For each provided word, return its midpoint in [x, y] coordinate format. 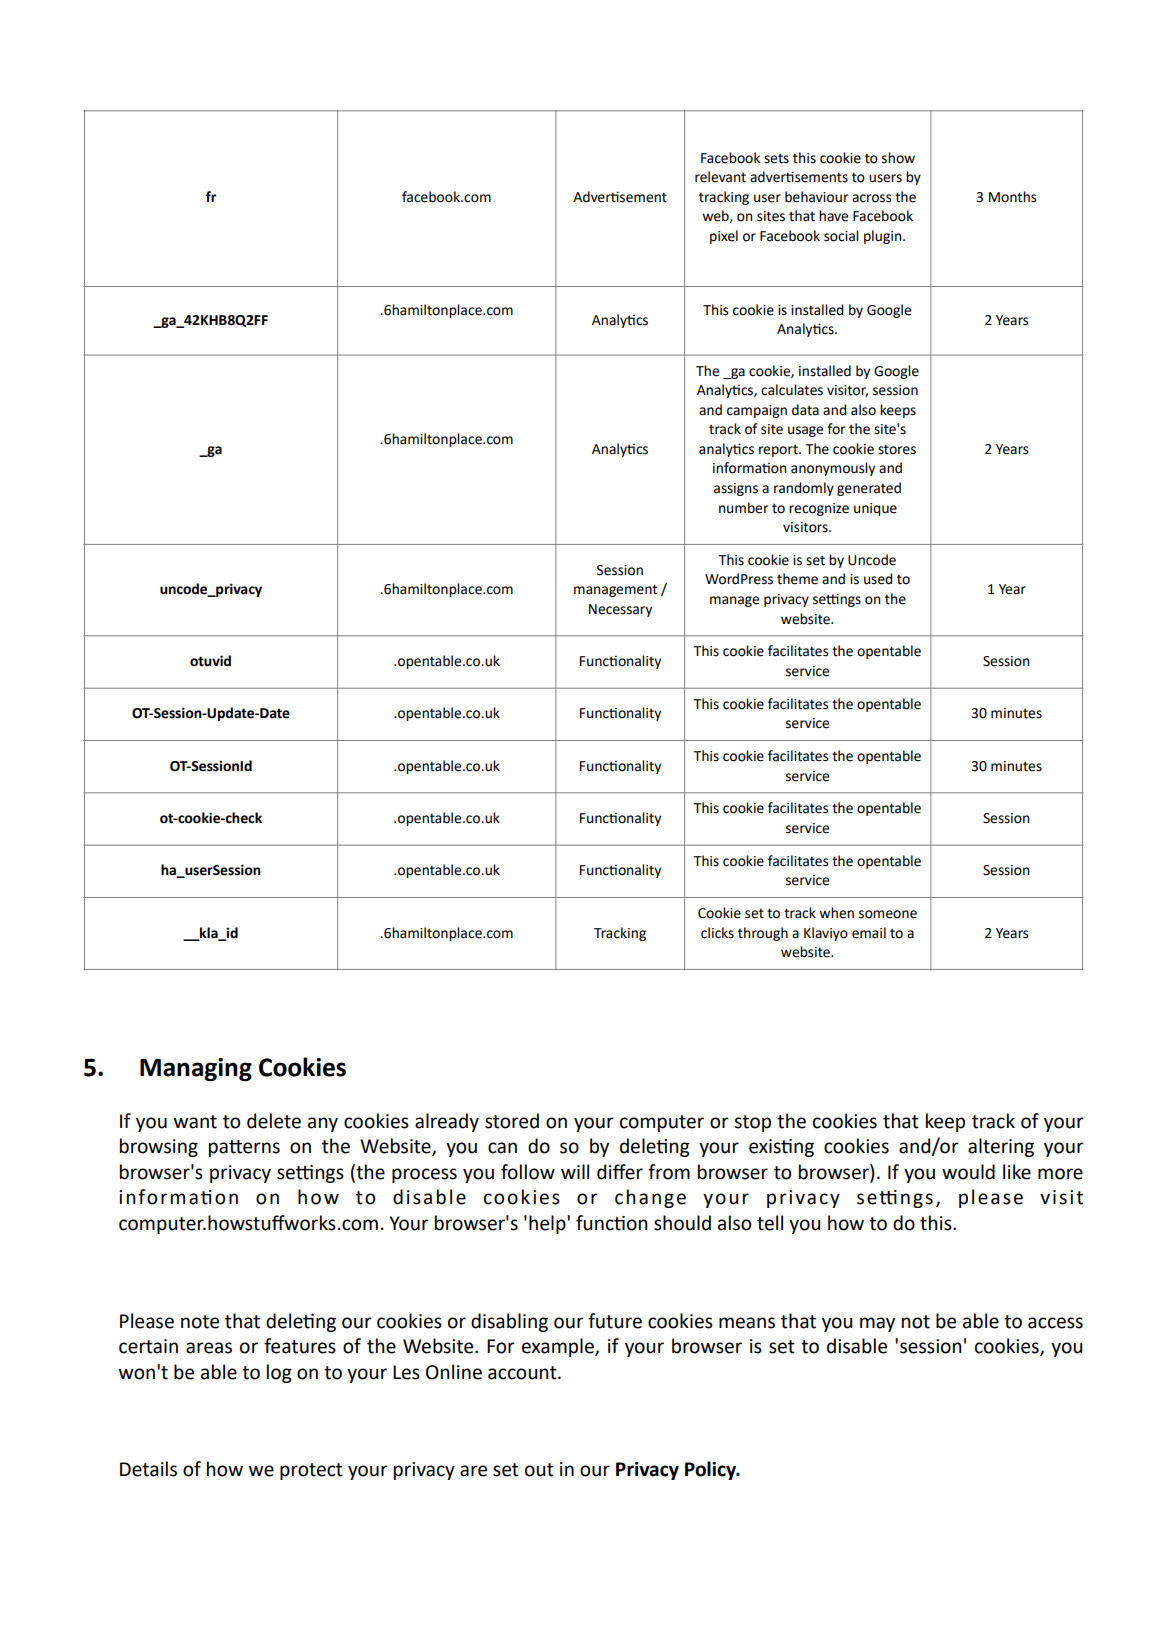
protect [311, 1471]
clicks [717, 933]
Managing [196, 1069]
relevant [720, 177]
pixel [724, 237]
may [877, 1324]
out [539, 1470]
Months [1013, 197]
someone [888, 914]
